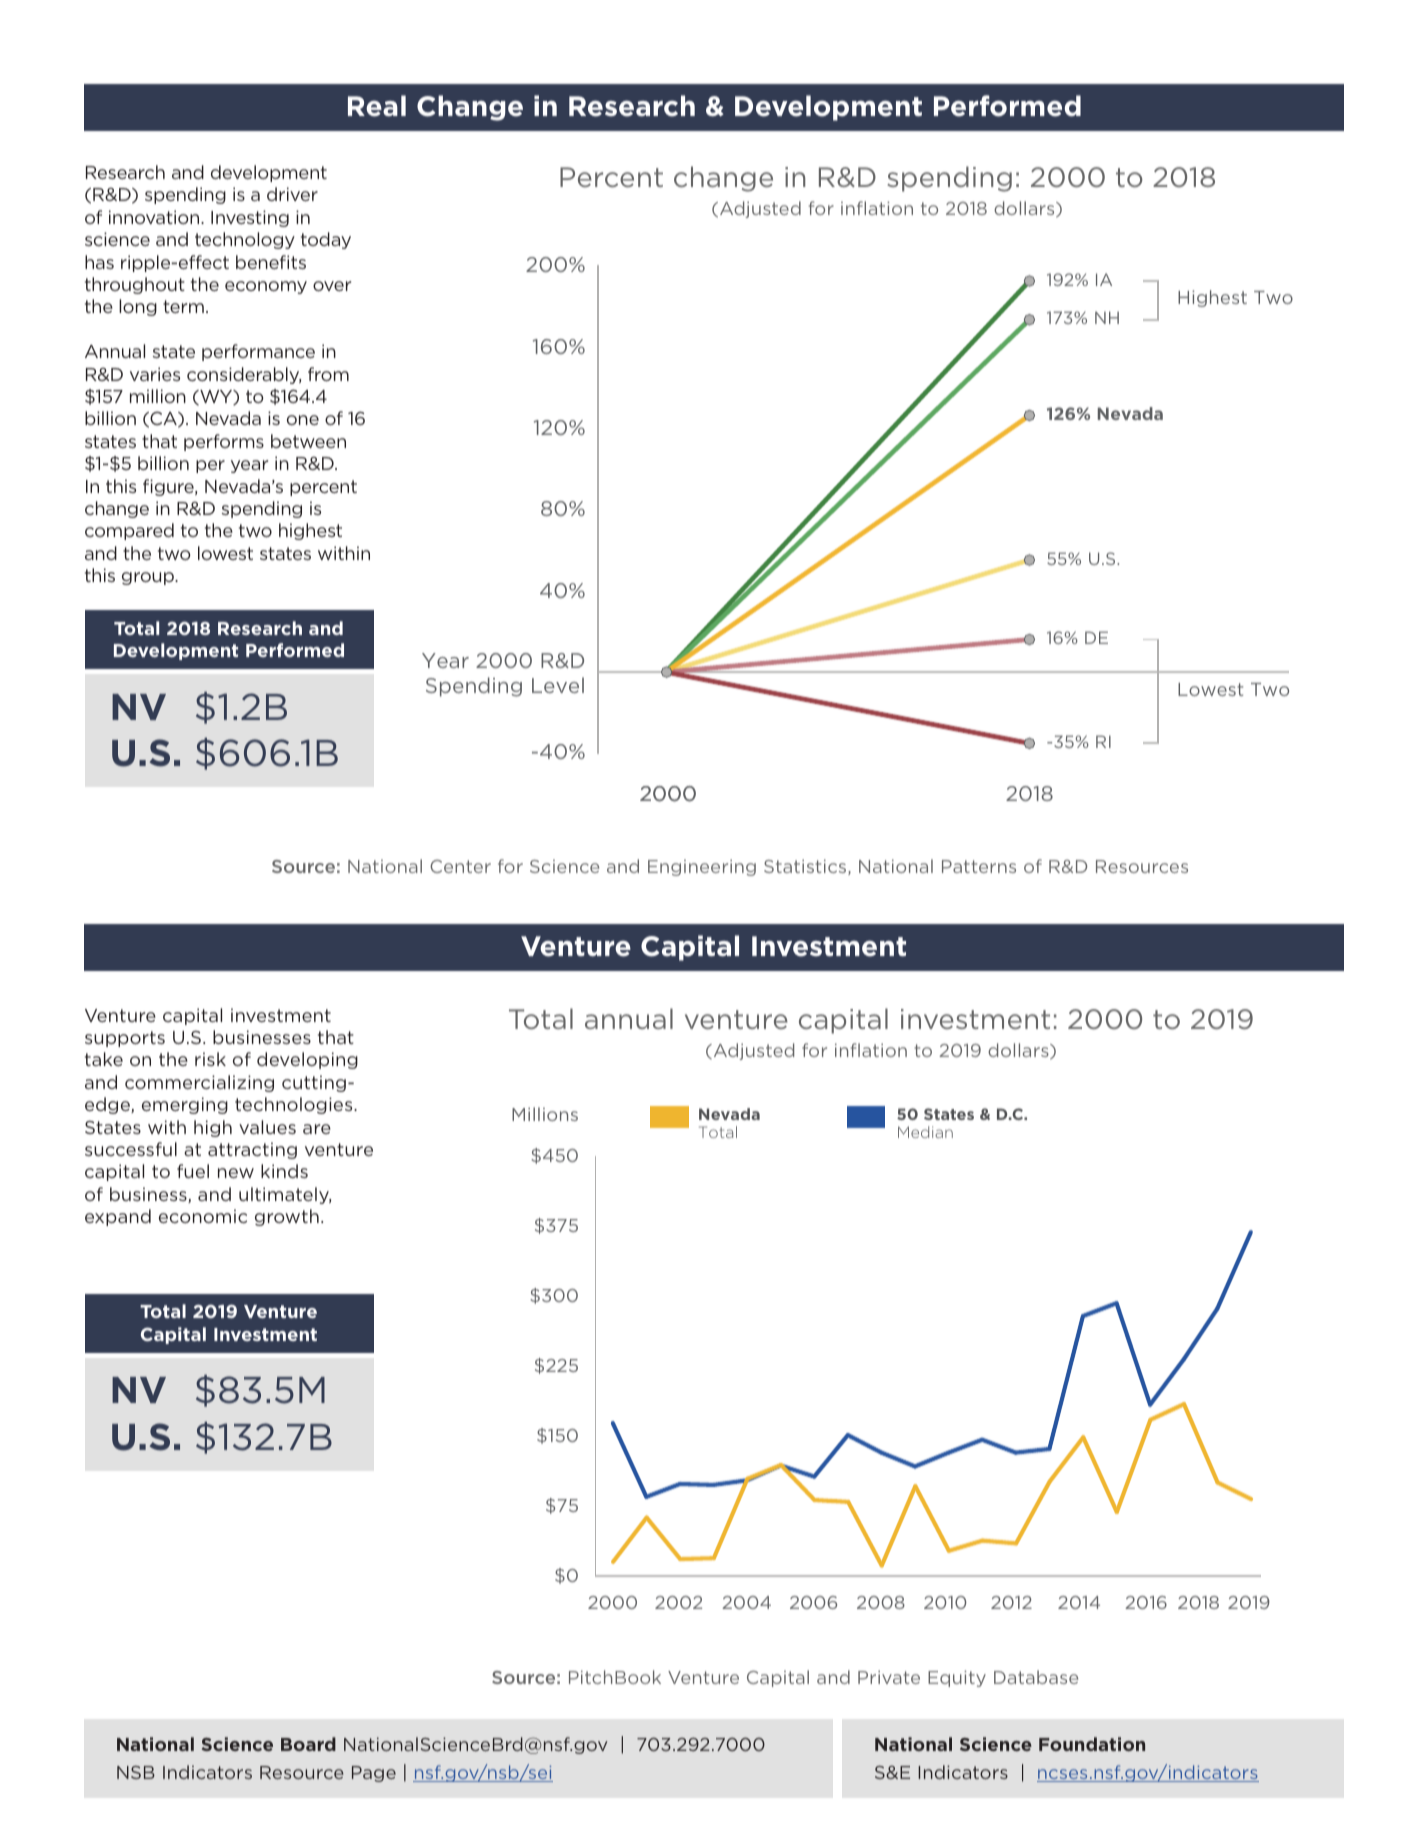  I want to click on today, so click(326, 240).
